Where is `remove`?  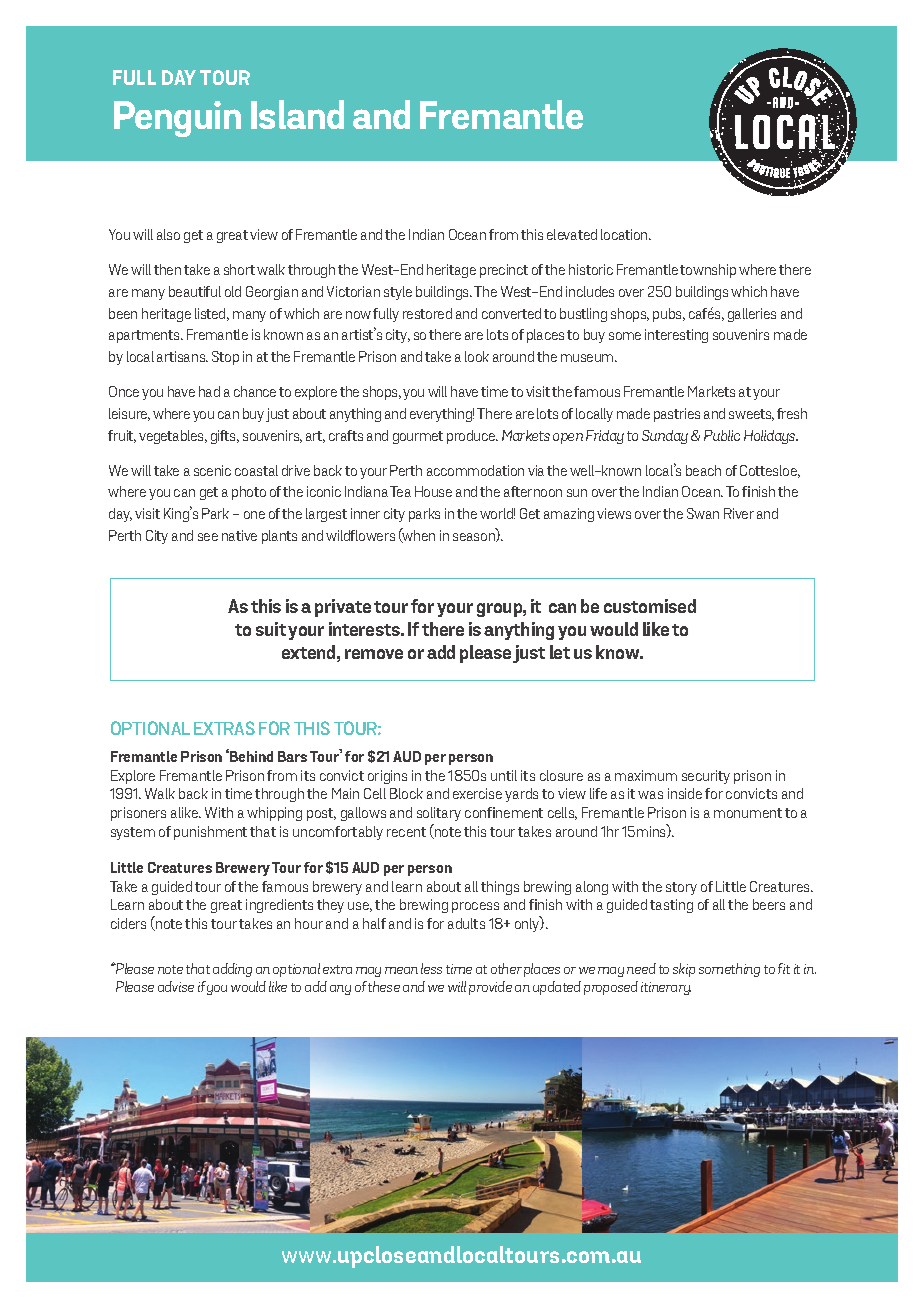
remove is located at coordinates (374, 654).
